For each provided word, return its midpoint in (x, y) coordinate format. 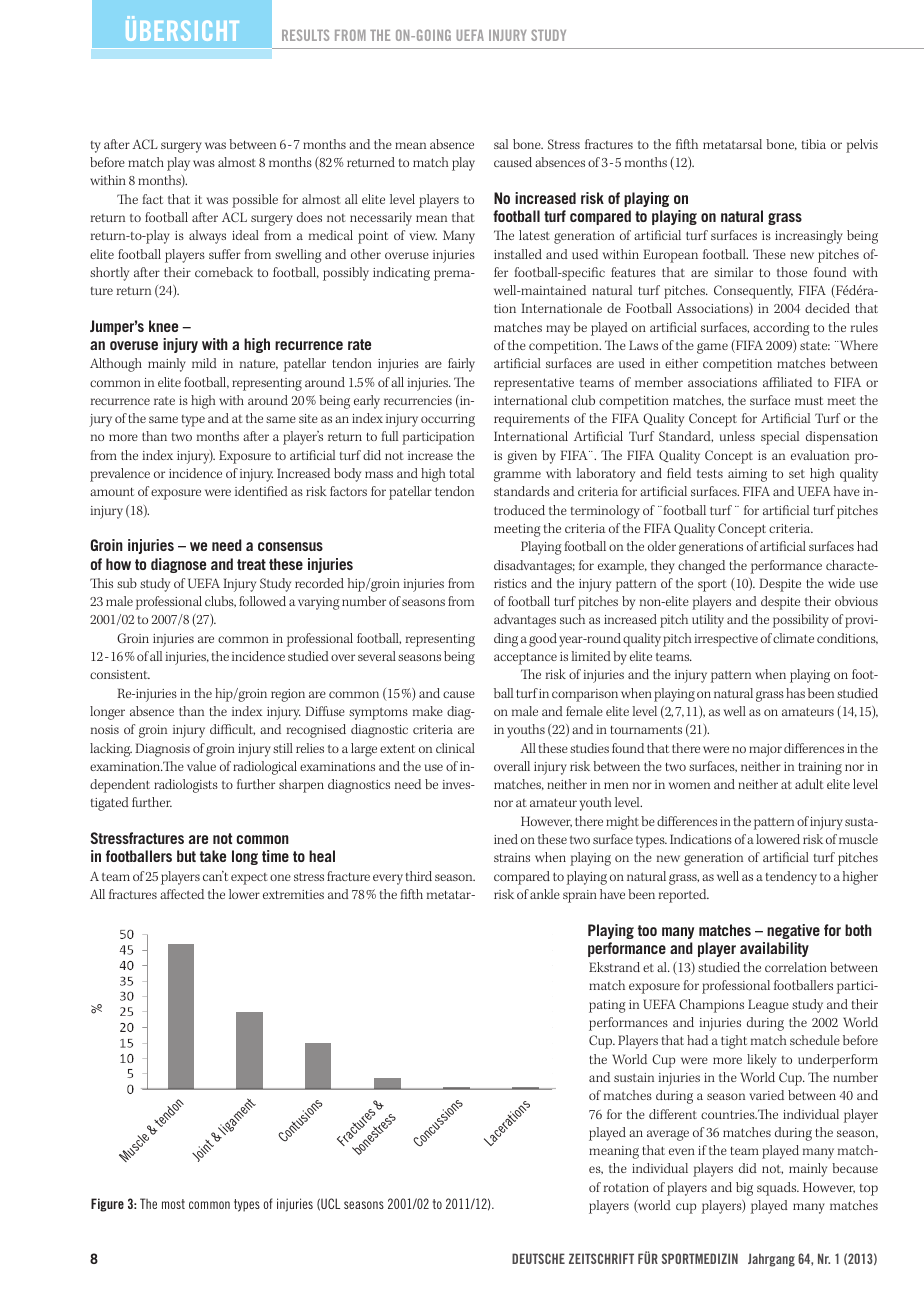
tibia (814, 144)
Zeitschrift (601, 1258)
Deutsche (538, 1258)
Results (305, 35)
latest (534, 235)
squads (778, 1189)
